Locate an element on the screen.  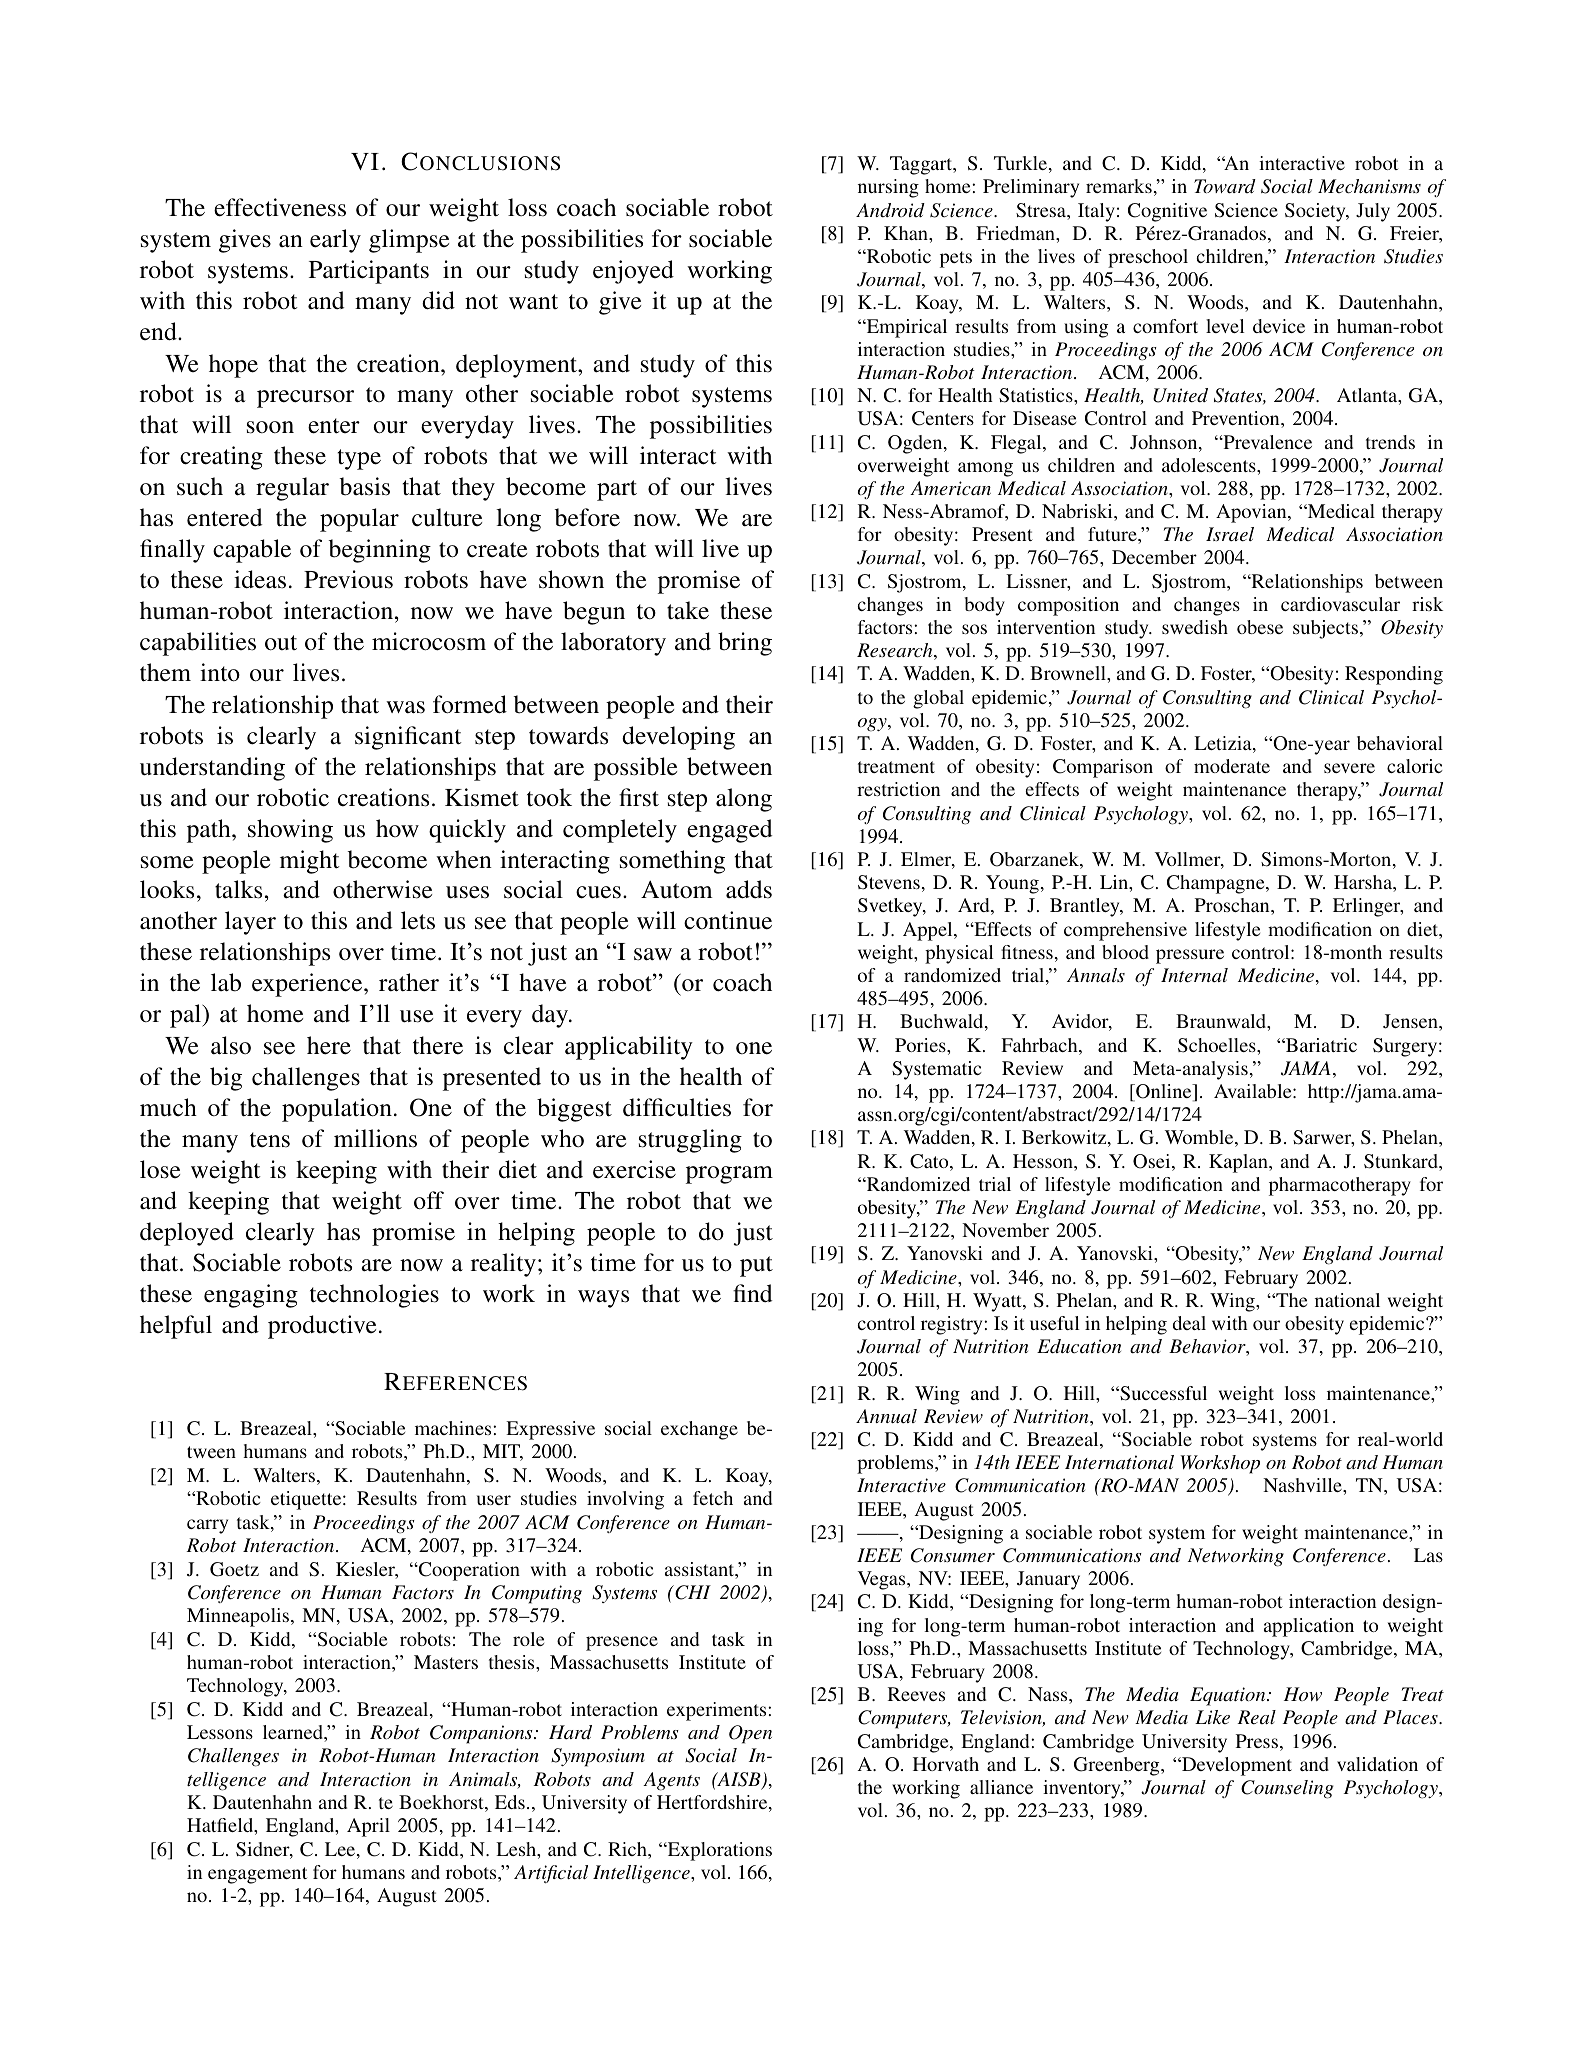
glimpse is located at coordinates (409, 241).
